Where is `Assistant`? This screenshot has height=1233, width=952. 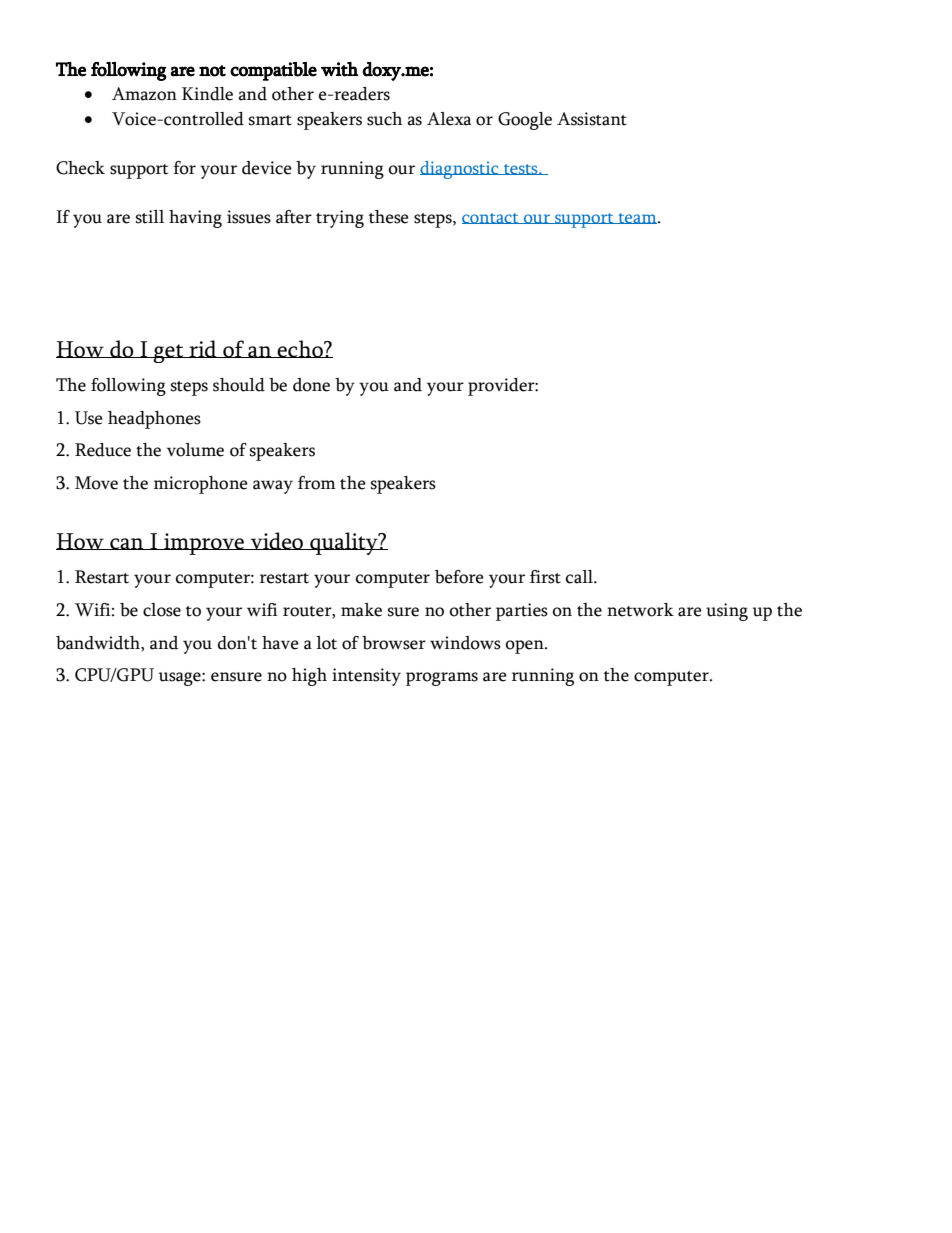
Assistant is located at coordinates (592, 119).
